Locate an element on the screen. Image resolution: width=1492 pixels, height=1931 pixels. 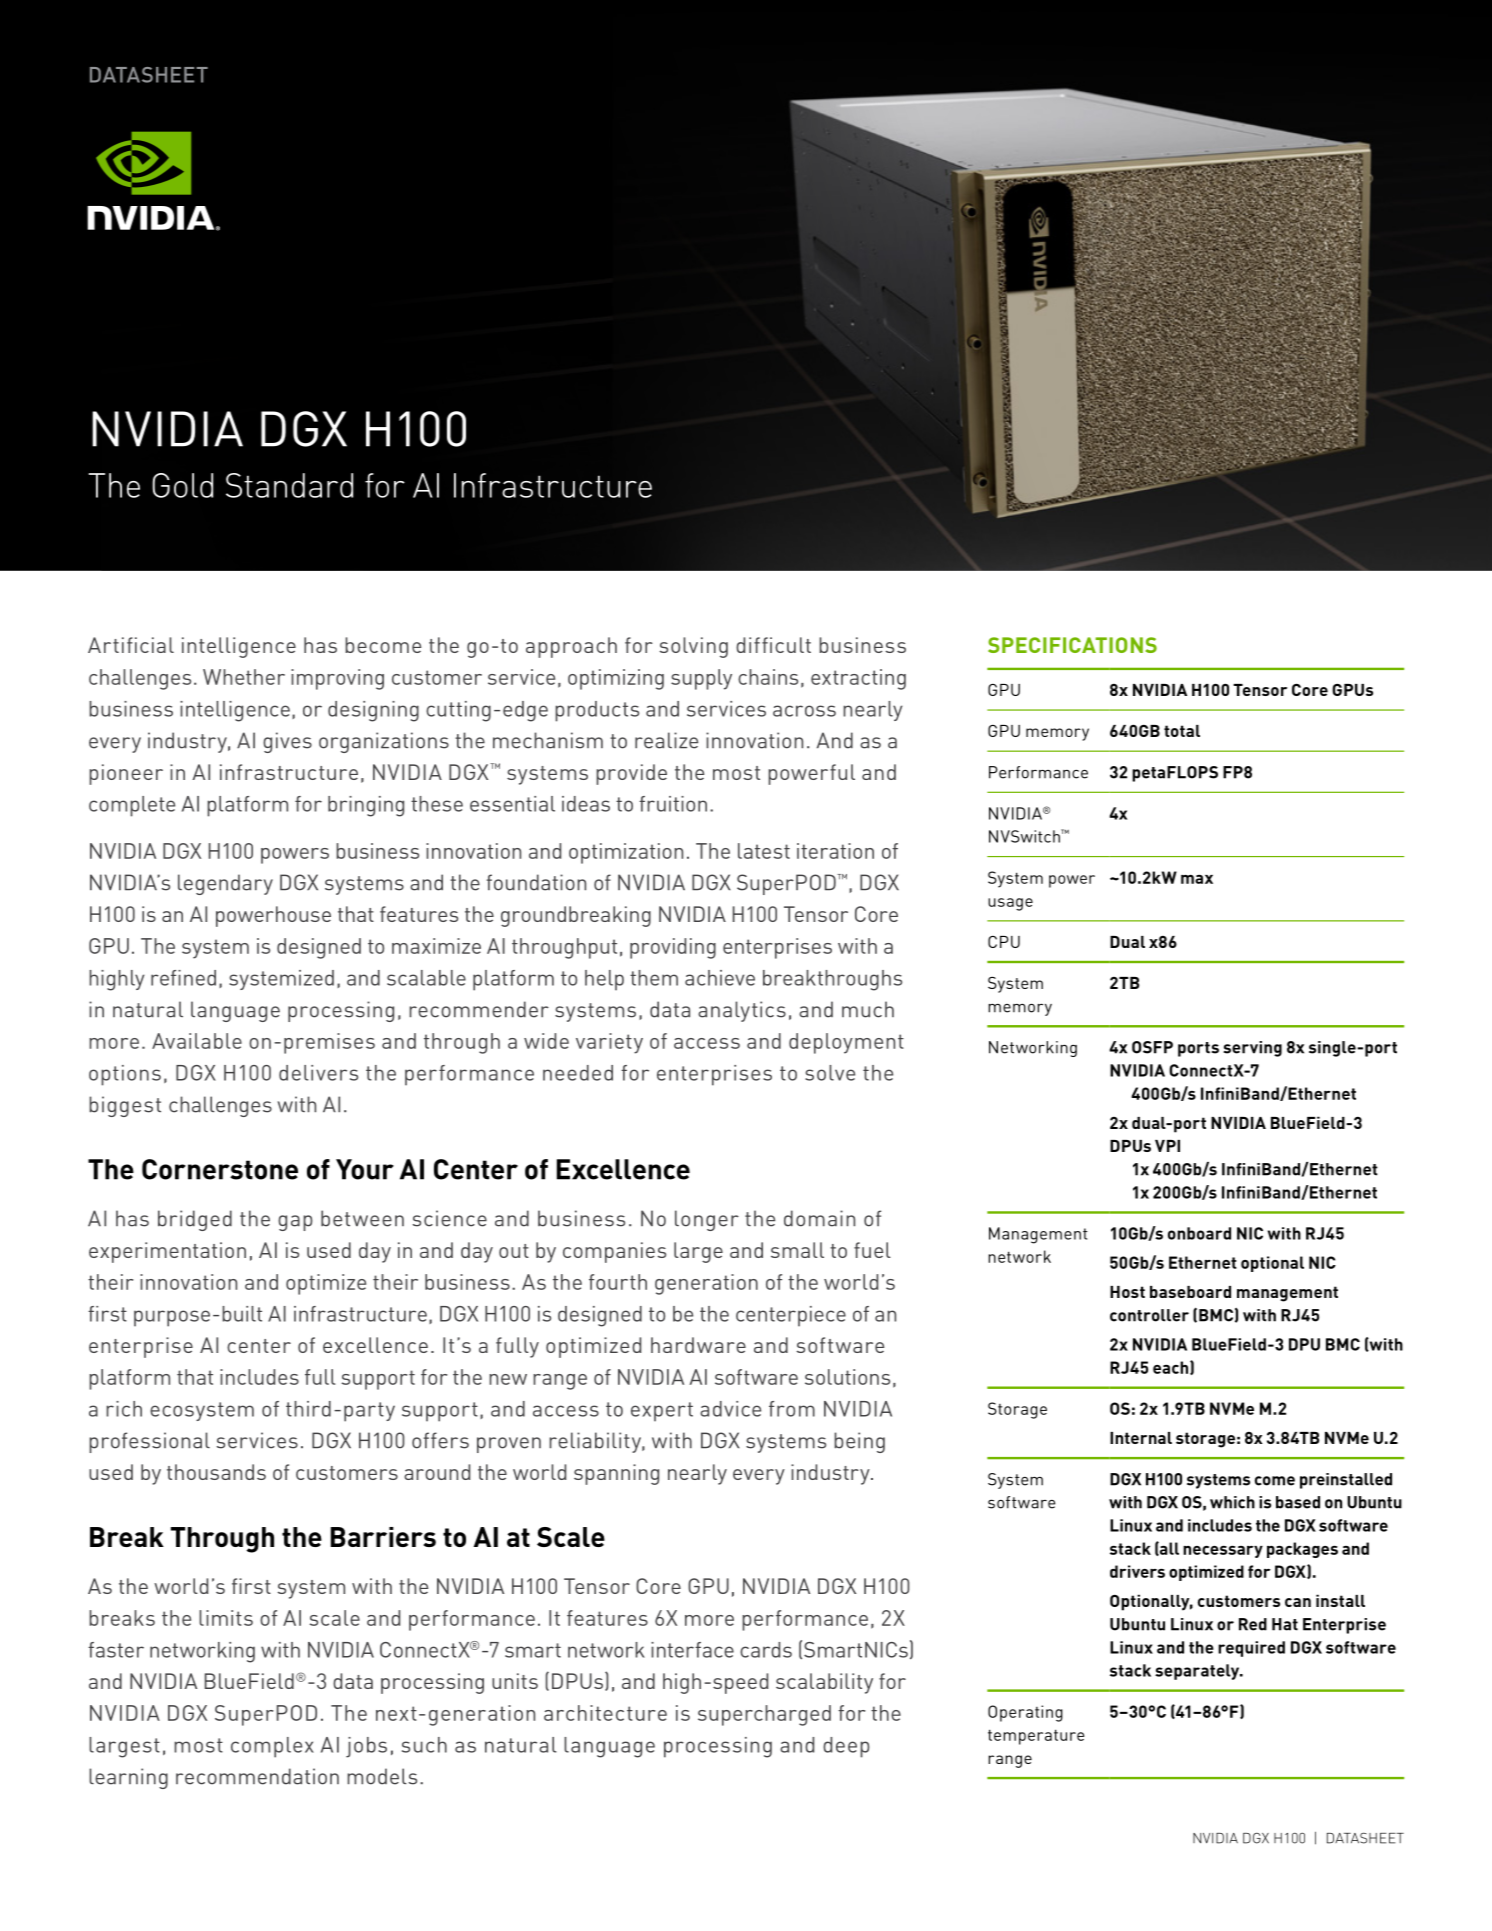
temperature is located at coordinates (1036, 1737).
